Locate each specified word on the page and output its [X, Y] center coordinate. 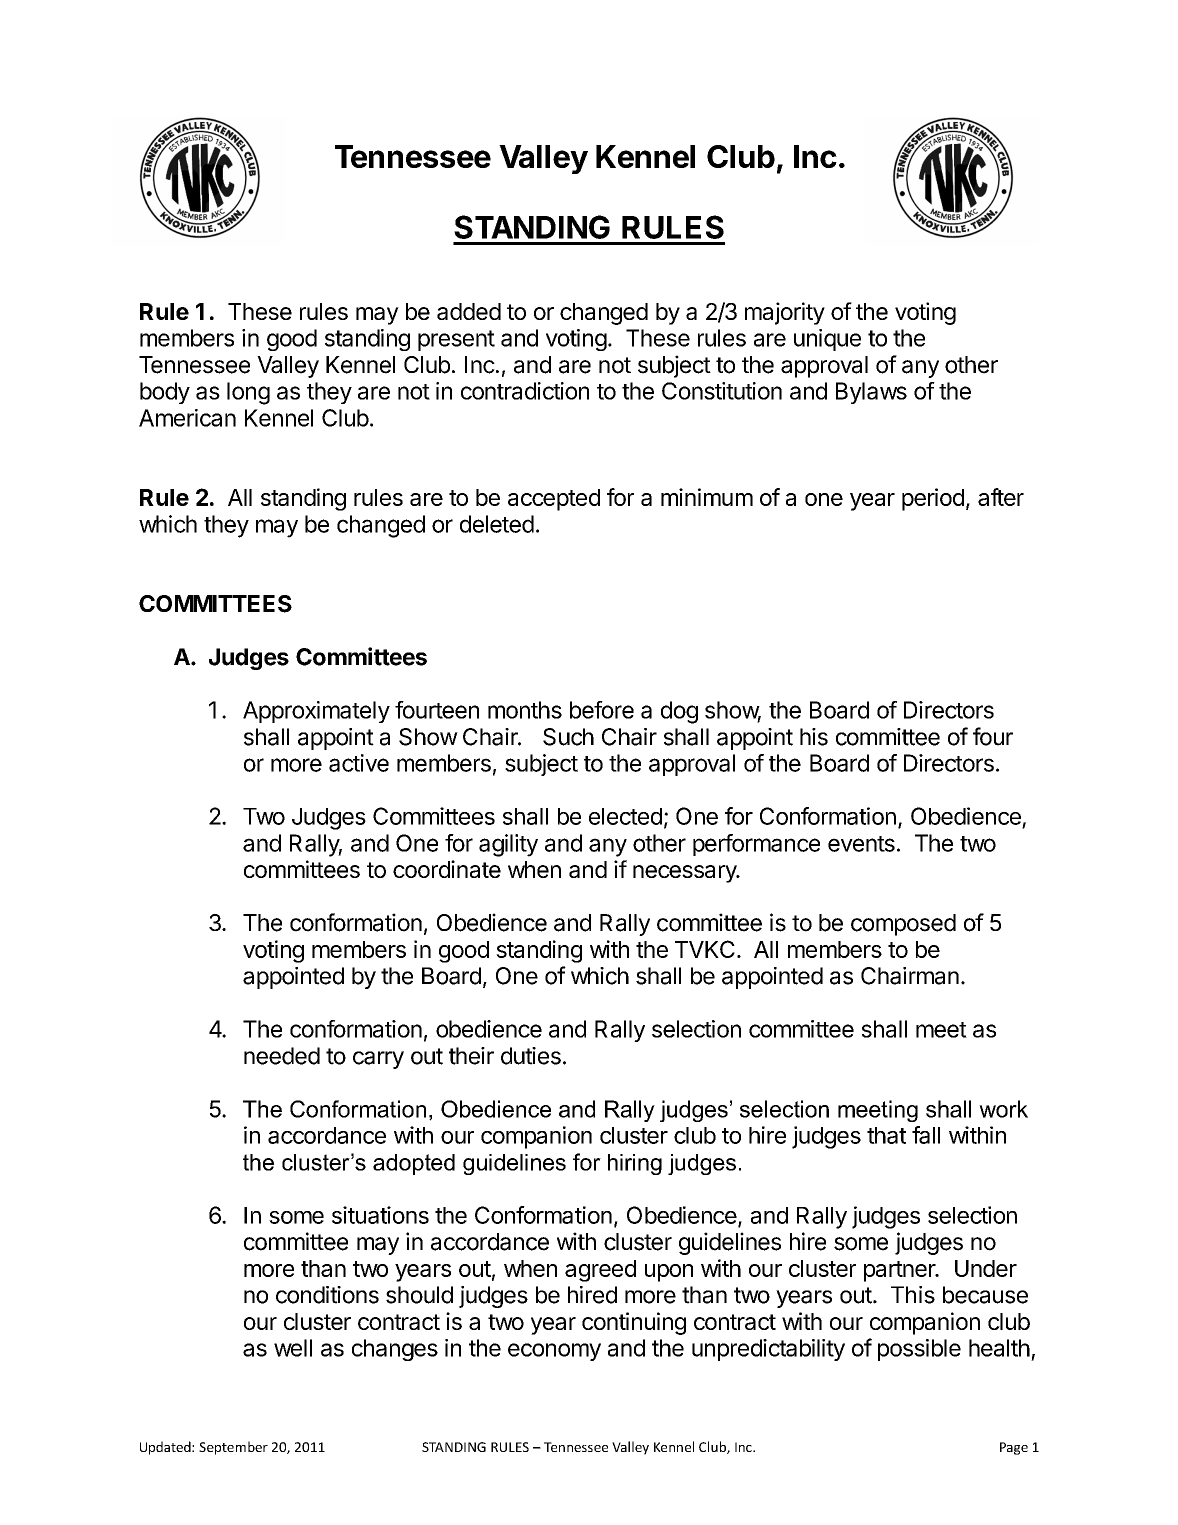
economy [554, 1352]
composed [903, 925]
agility [508, 845]
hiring [635, 1164]
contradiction [525, 391]
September [233, 1448]
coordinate [447, 869]
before [602, 710]
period [933, 499]
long [248, 393]
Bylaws [871, 393]
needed [282, 1056]
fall [926, 1135]
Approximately [316, 712]
